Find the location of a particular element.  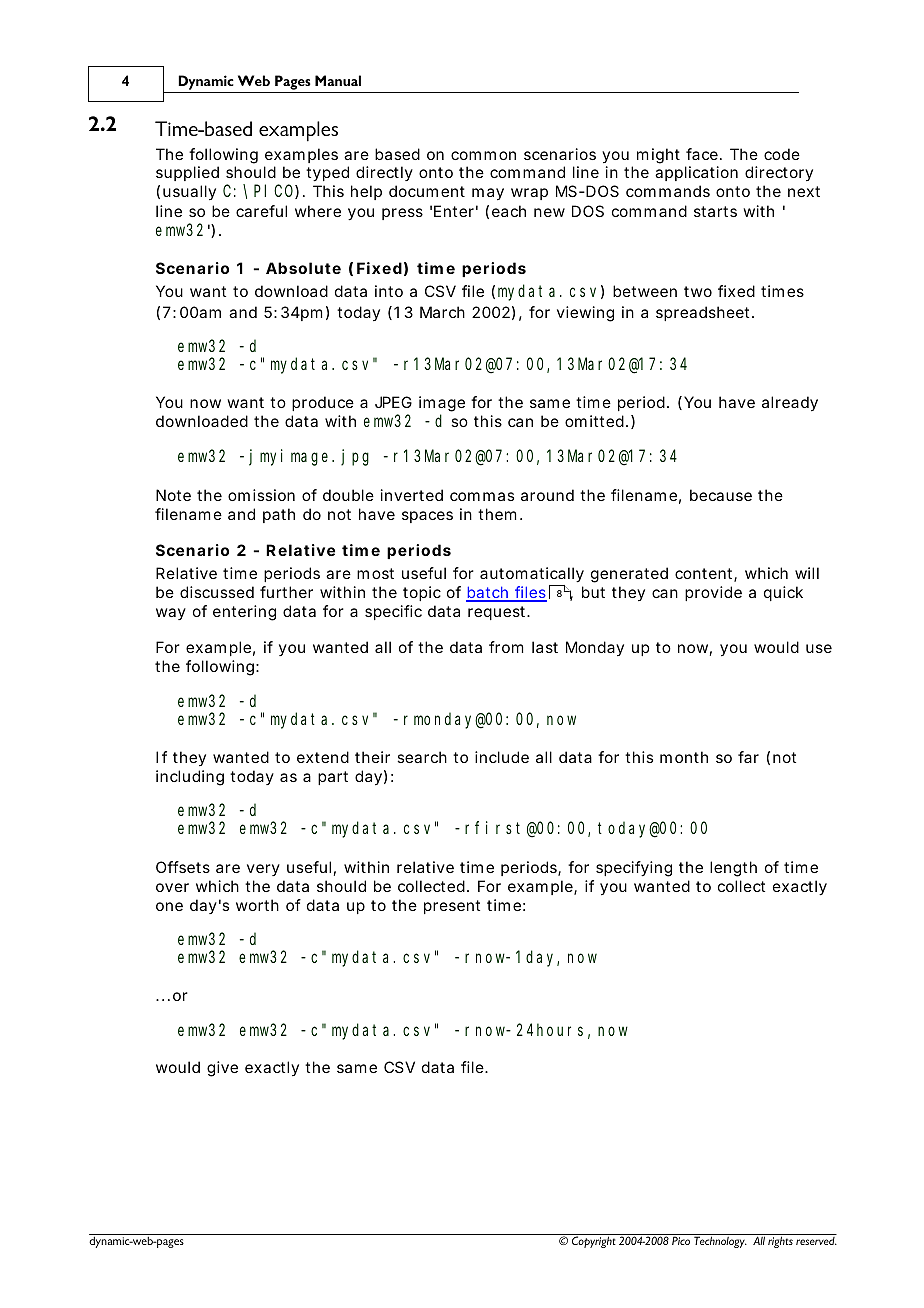

worth is located at coordinates (257, 905).
